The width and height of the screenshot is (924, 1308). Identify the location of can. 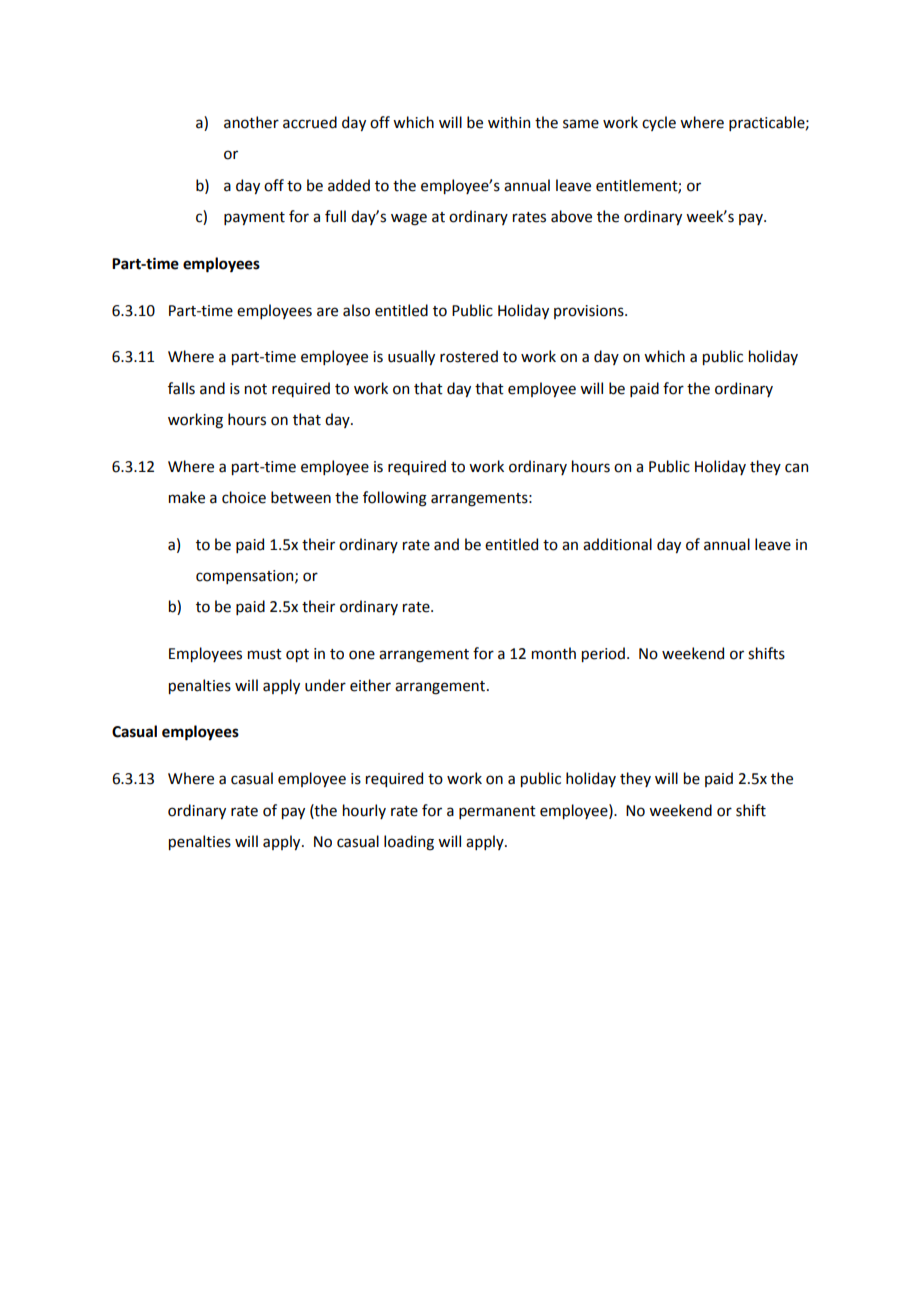
(796, 468).
